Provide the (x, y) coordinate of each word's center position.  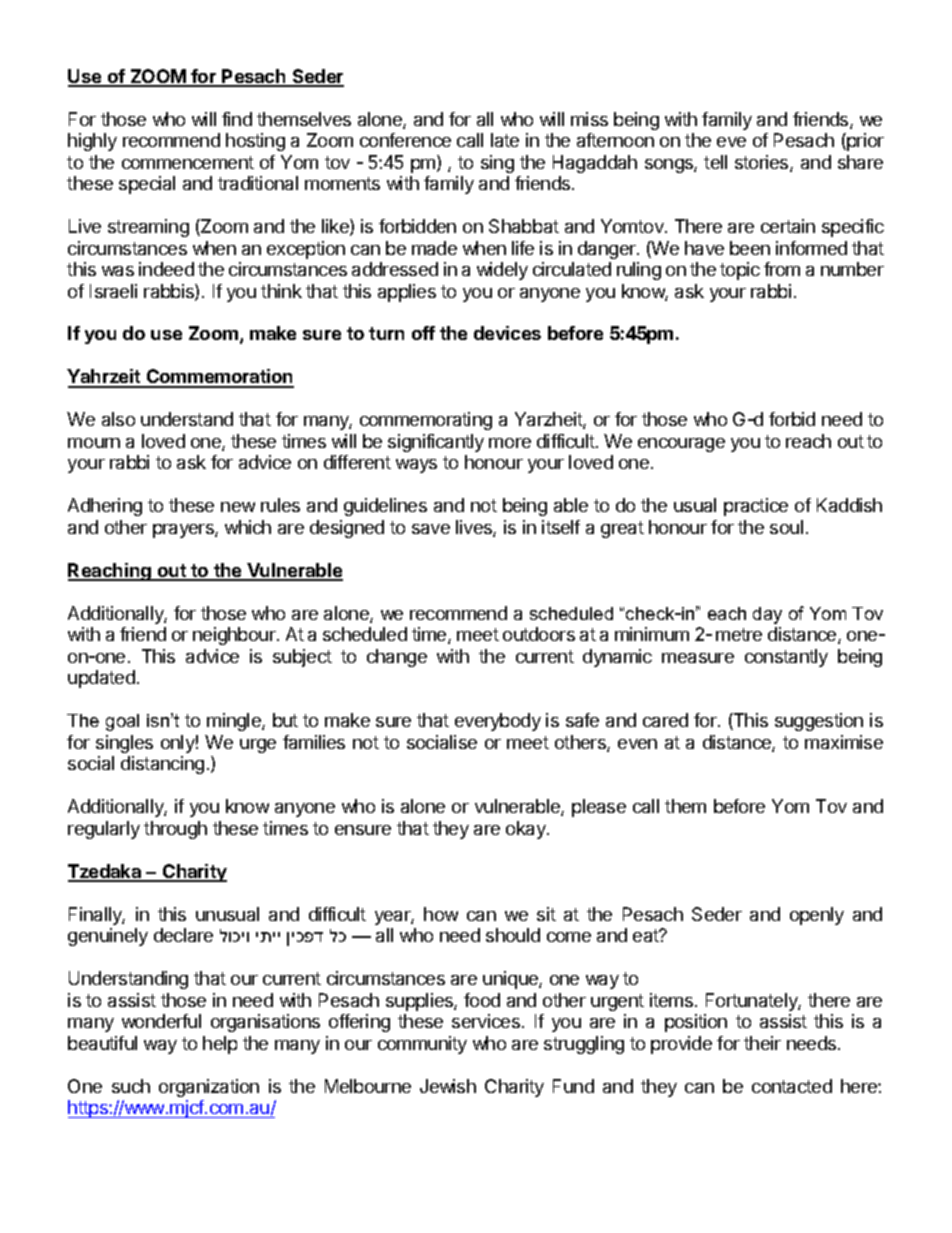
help (220, 1045)
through (175, 830)
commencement (188, 162)
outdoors (539, 634)
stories (763, 163)
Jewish (448, 1086)
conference (405, 140)
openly (817, 916)
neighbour (235, 636)
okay (527, 830)
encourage (681, 445)
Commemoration (219, 378)
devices (507, 333)
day (767, 615)
